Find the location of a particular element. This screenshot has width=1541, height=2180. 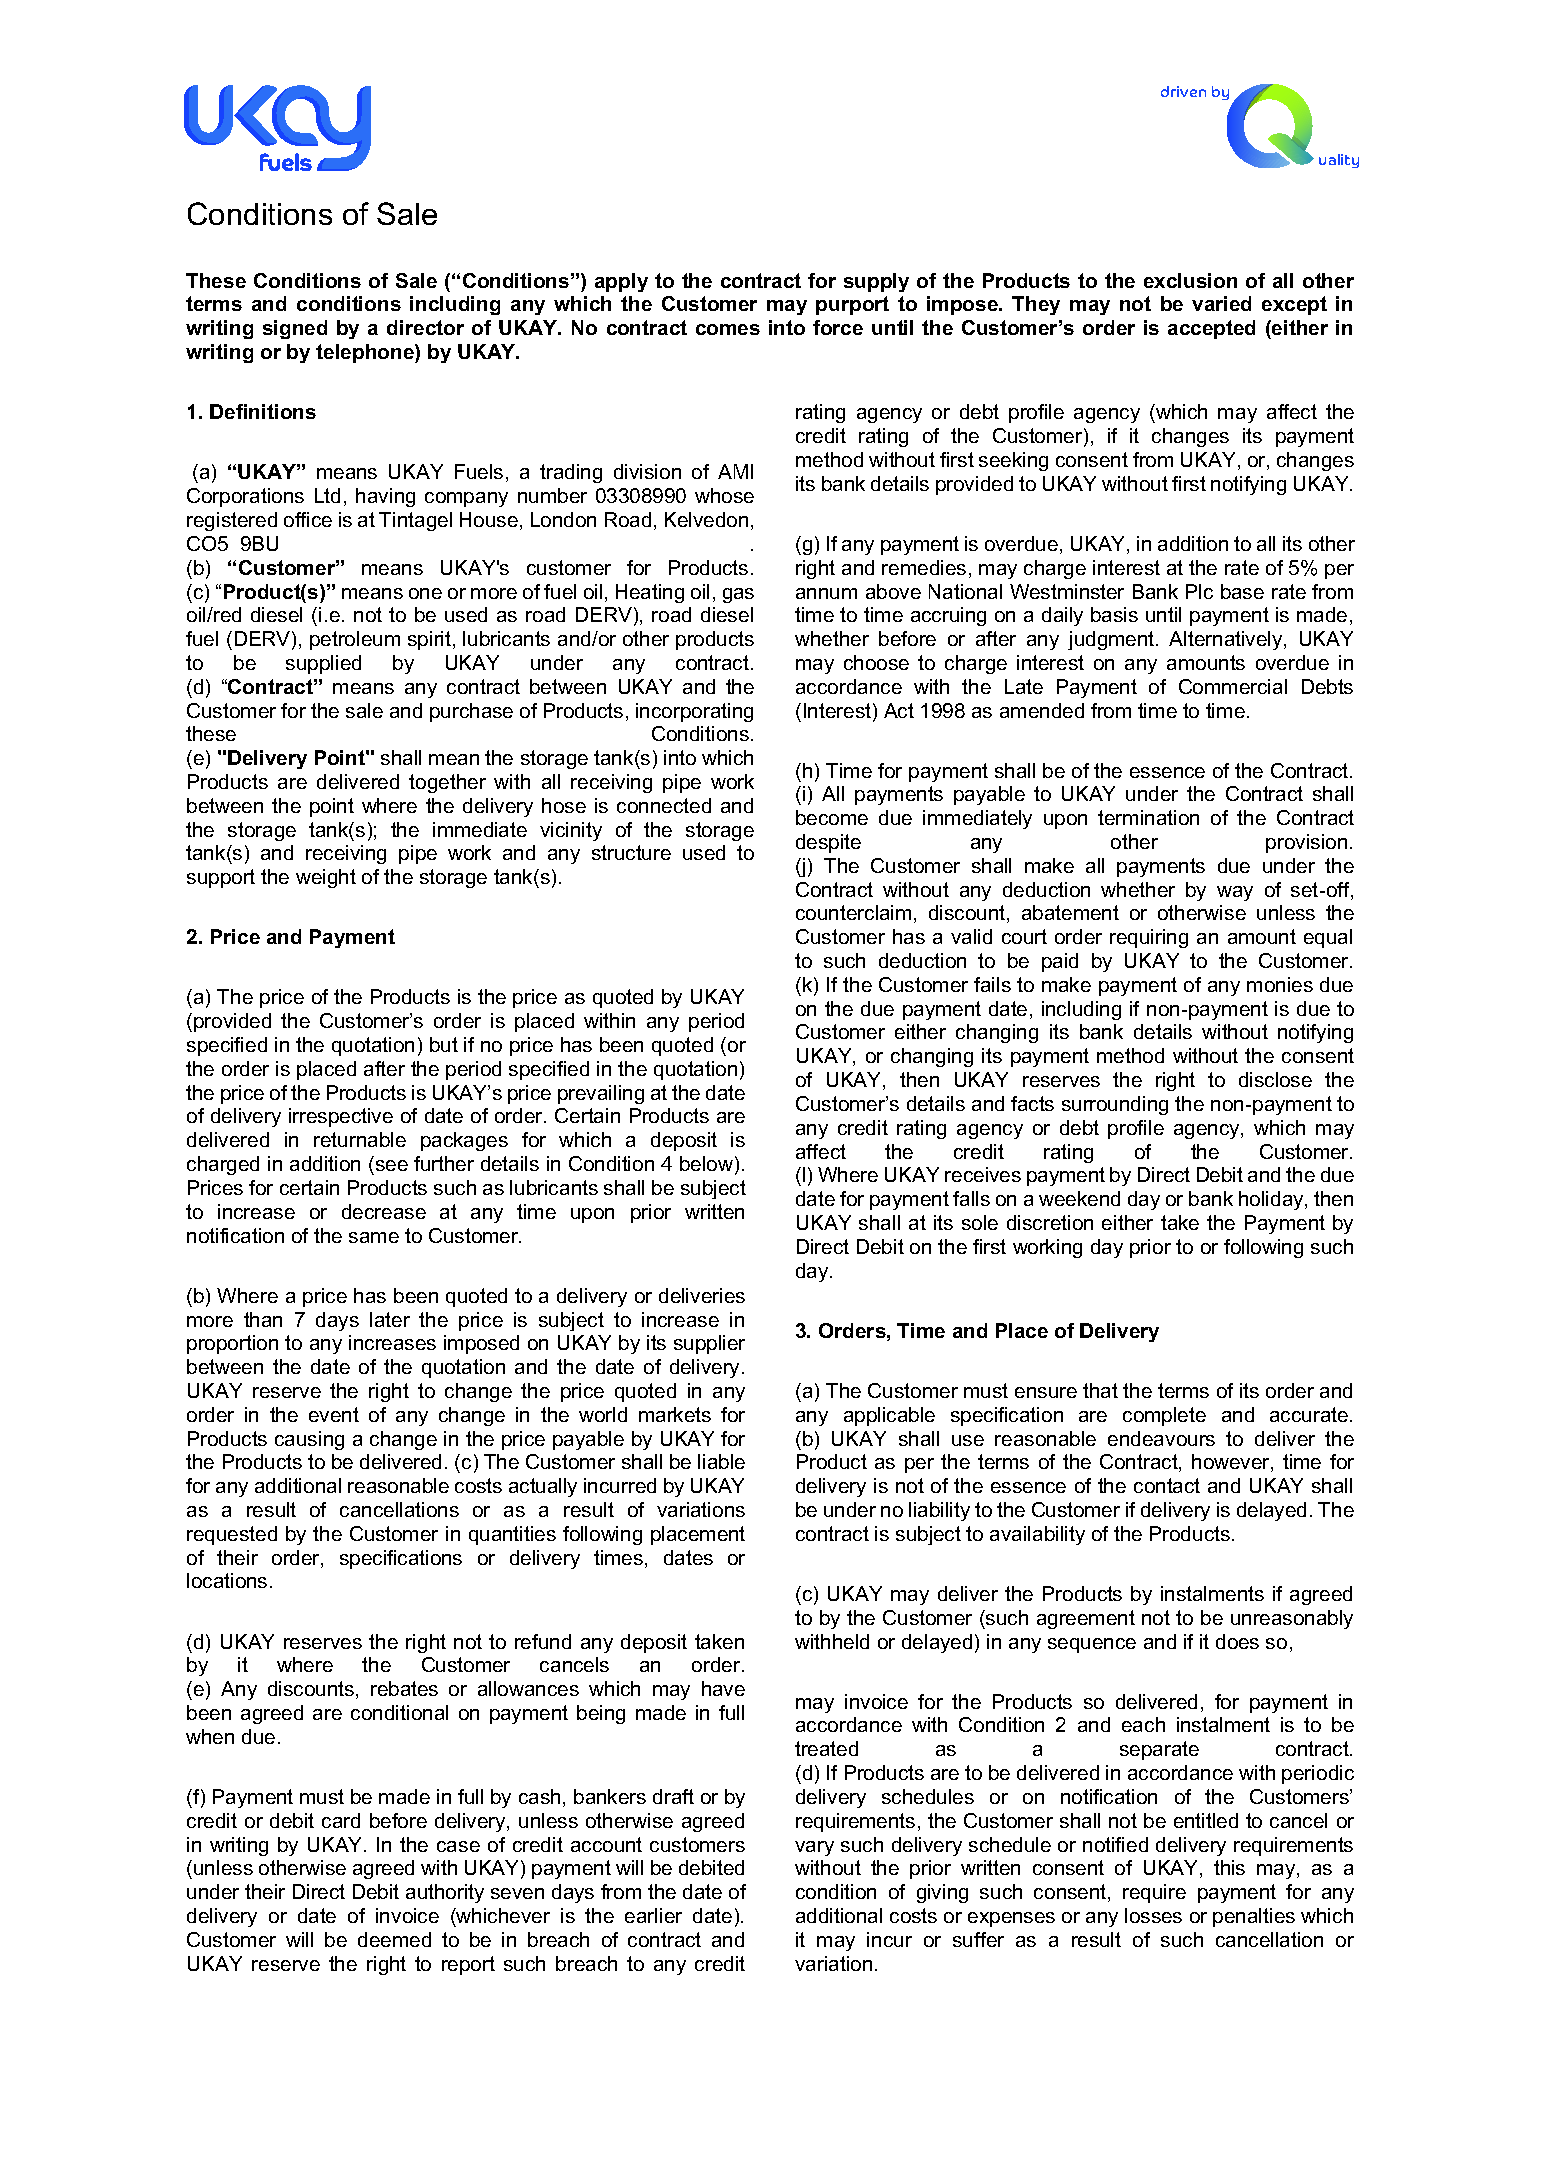

liable is located at coordinates (721, 1461).
